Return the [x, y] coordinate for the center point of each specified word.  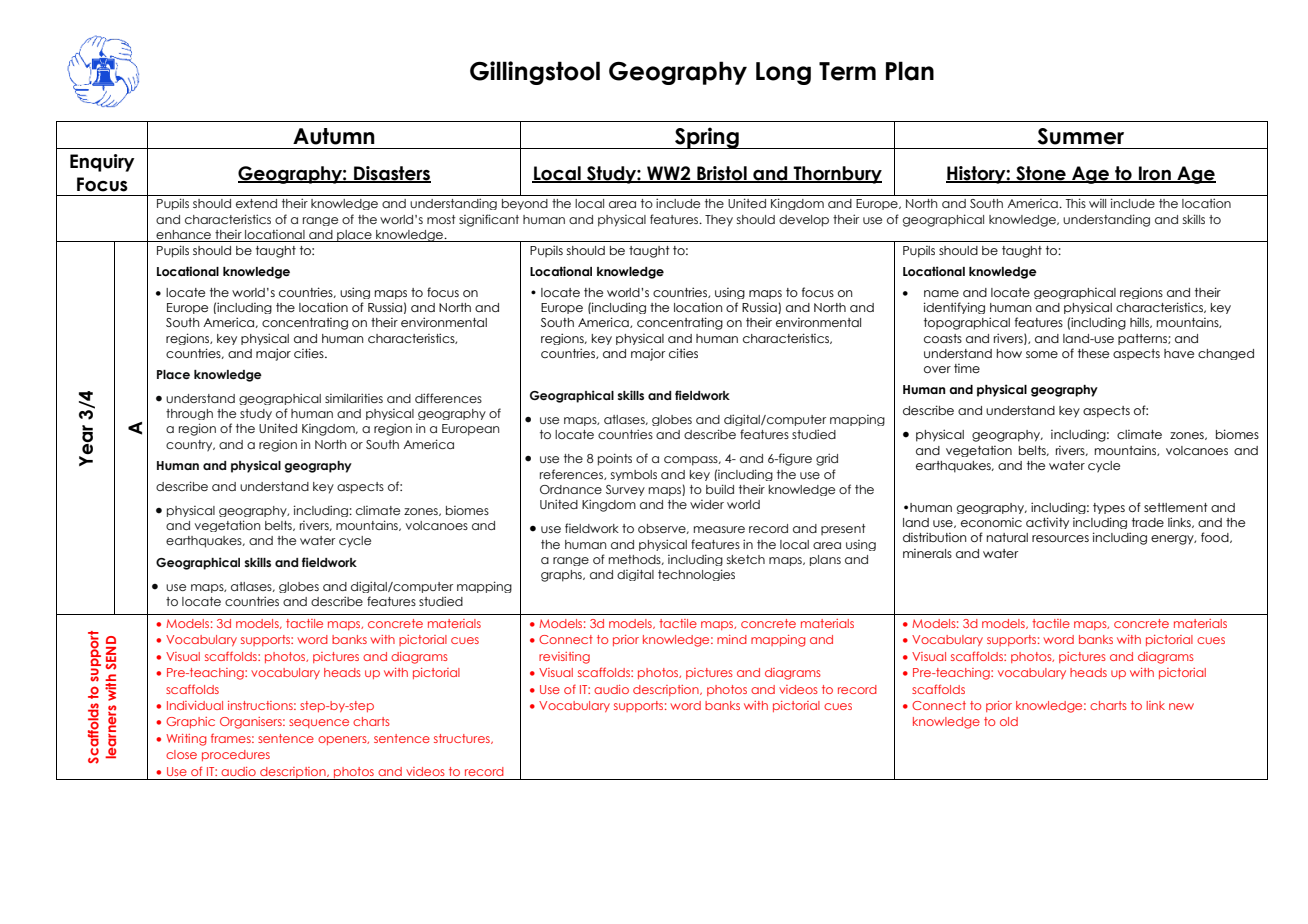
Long [783, 73]
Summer [1081, 136]
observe [663, 529]
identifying [954, 308]
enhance [183, 234]
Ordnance [571, 489]
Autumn [334, 136]
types [1109, 508]
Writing [186, 740]
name [941, 293]
